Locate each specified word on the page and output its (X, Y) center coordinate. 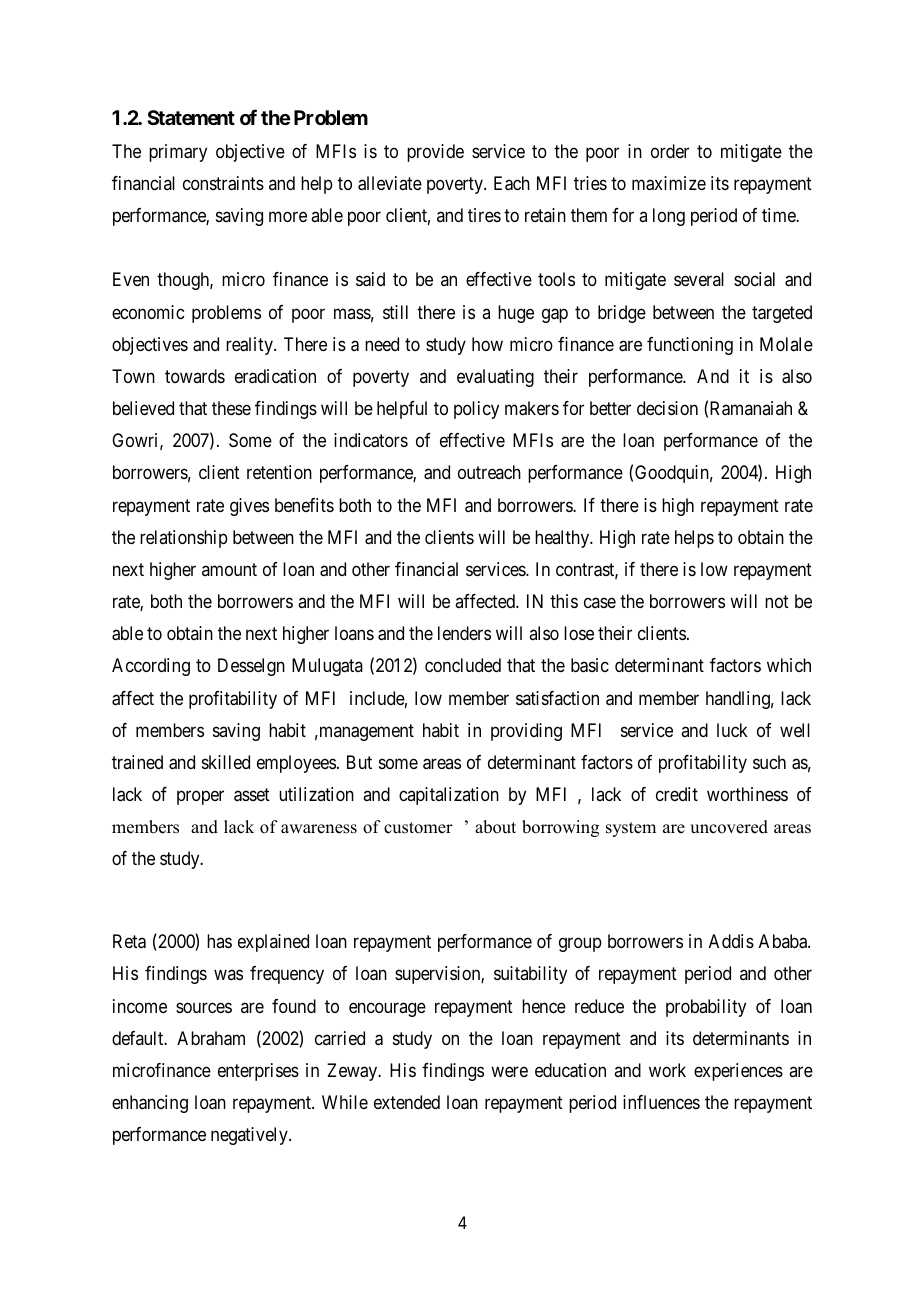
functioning (690, 346)
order (670, 151)
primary (178, 153)
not (777, 601)
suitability (530, 975)
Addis (731, 941)
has (219, 941)
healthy (563, 539)
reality (250, 346)
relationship (184, 539)
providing (526, 732)
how (487, 344)
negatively (250, 1136)
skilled (226, 762)
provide (435, 153)
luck (732, 730)
